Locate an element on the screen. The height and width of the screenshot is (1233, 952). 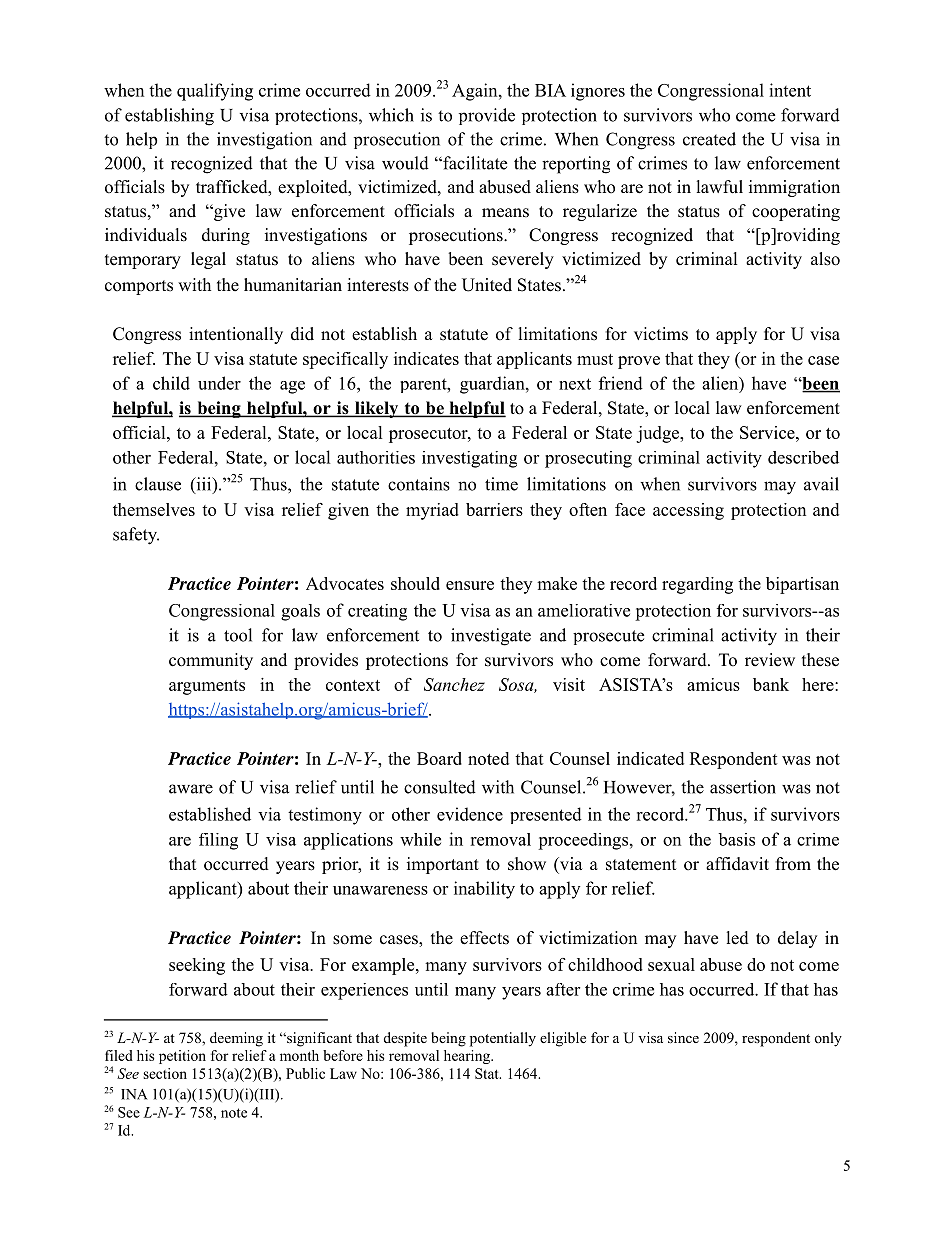
hearing is located at coordinates (468, 1057).
